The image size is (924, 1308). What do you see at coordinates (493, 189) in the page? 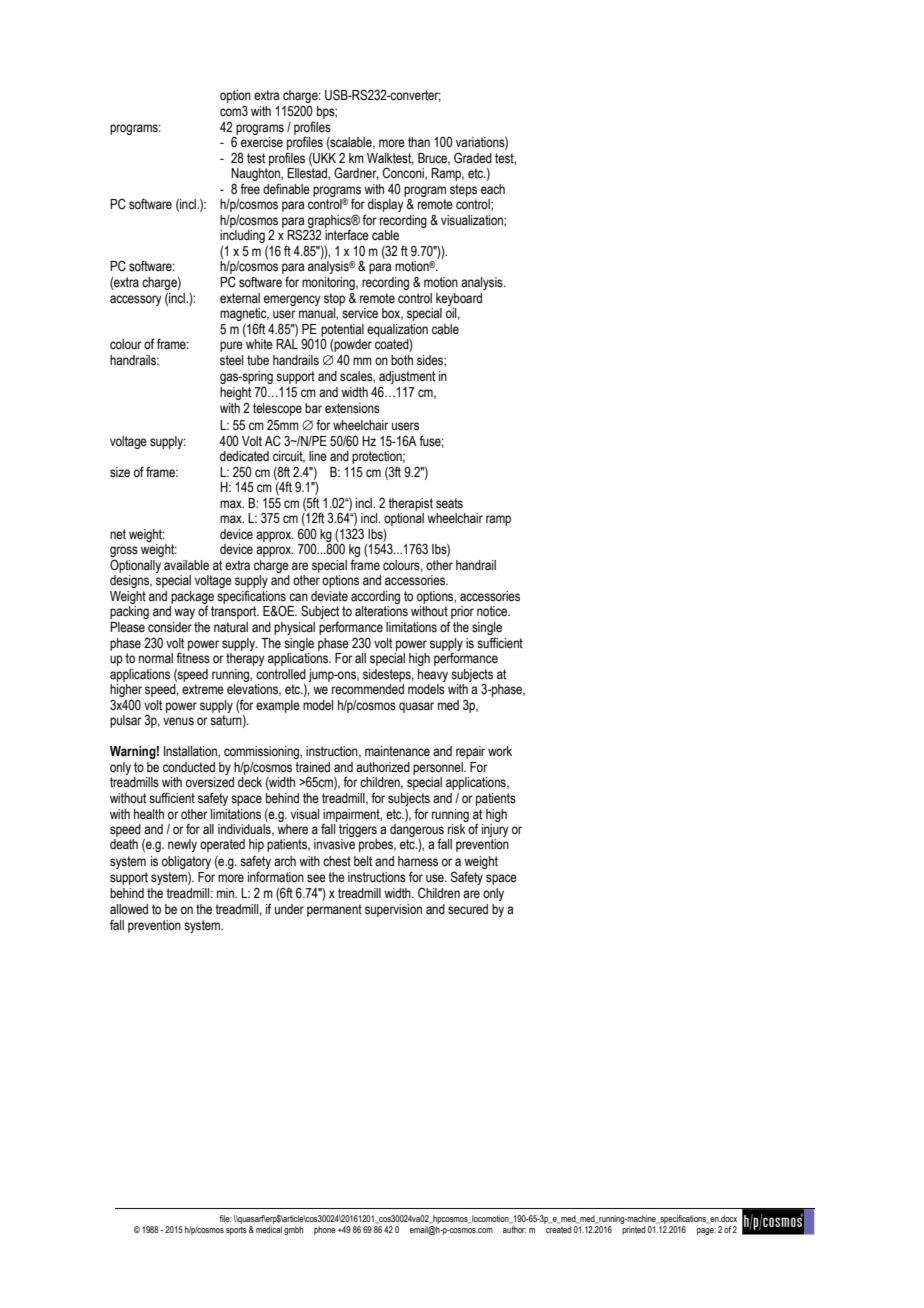
I see `each` at bounding box center [493, 189].
